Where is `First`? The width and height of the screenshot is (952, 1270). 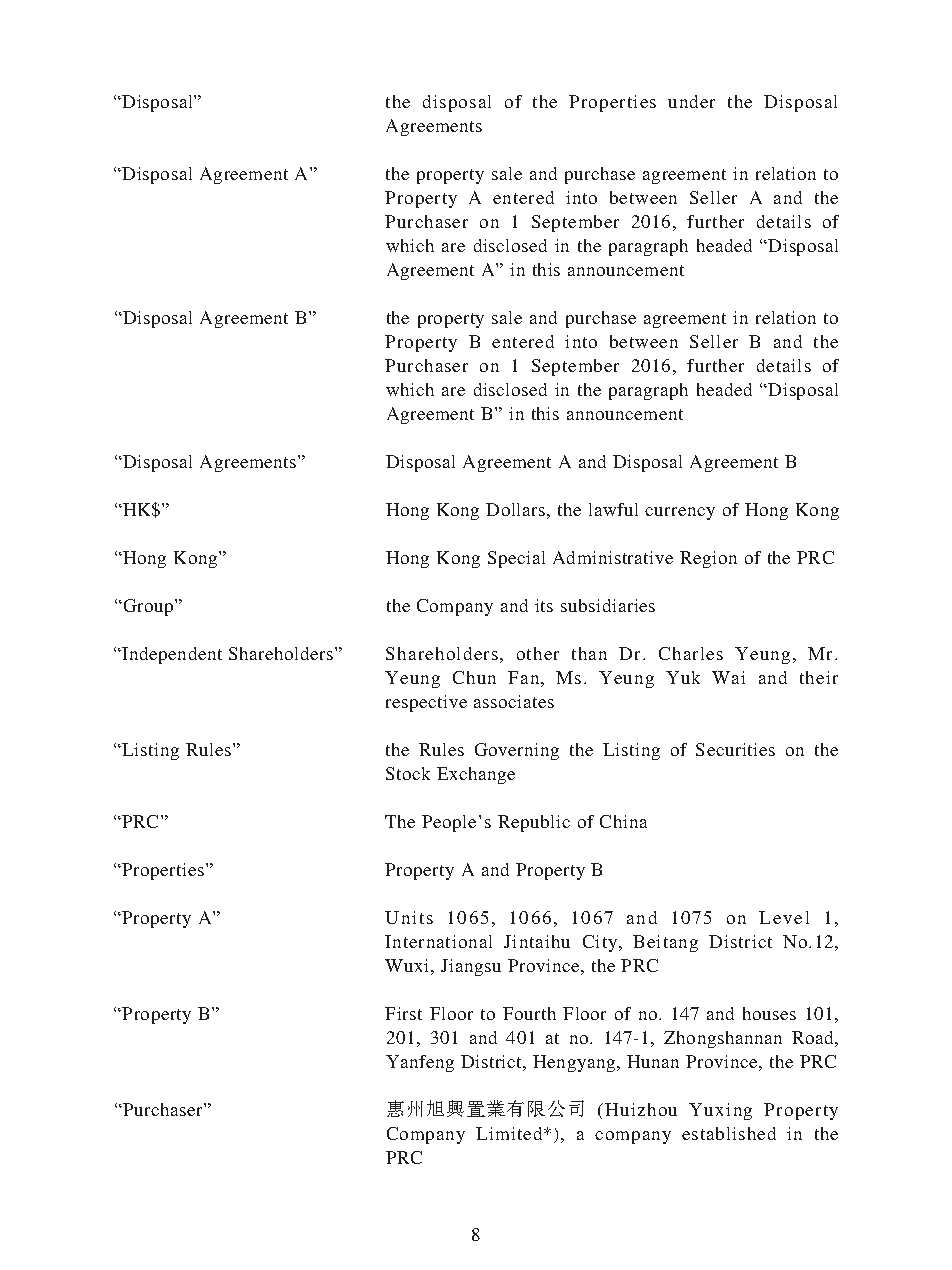
First is located at coordinates (403, 1013).
